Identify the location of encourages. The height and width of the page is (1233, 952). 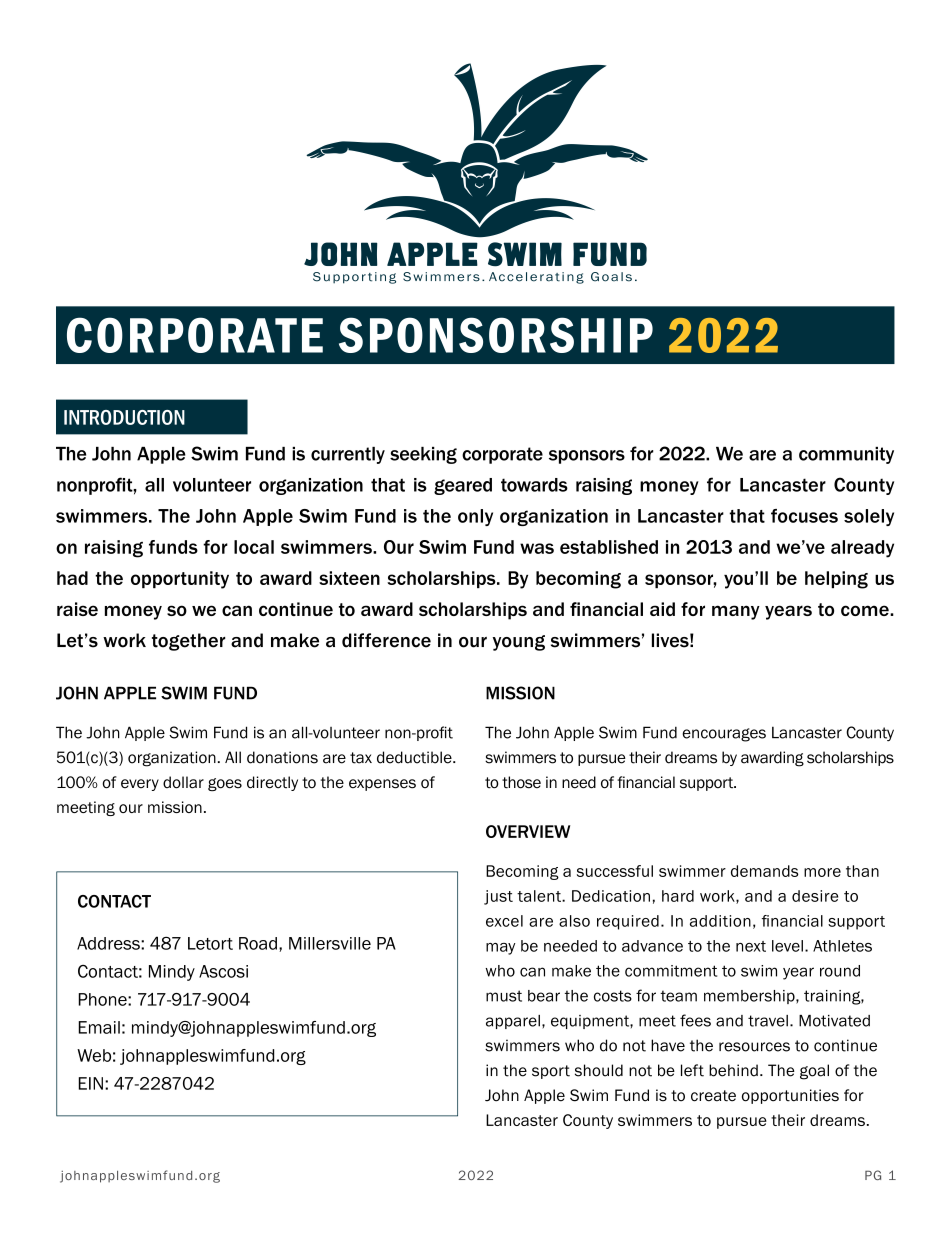
(724, 735).
